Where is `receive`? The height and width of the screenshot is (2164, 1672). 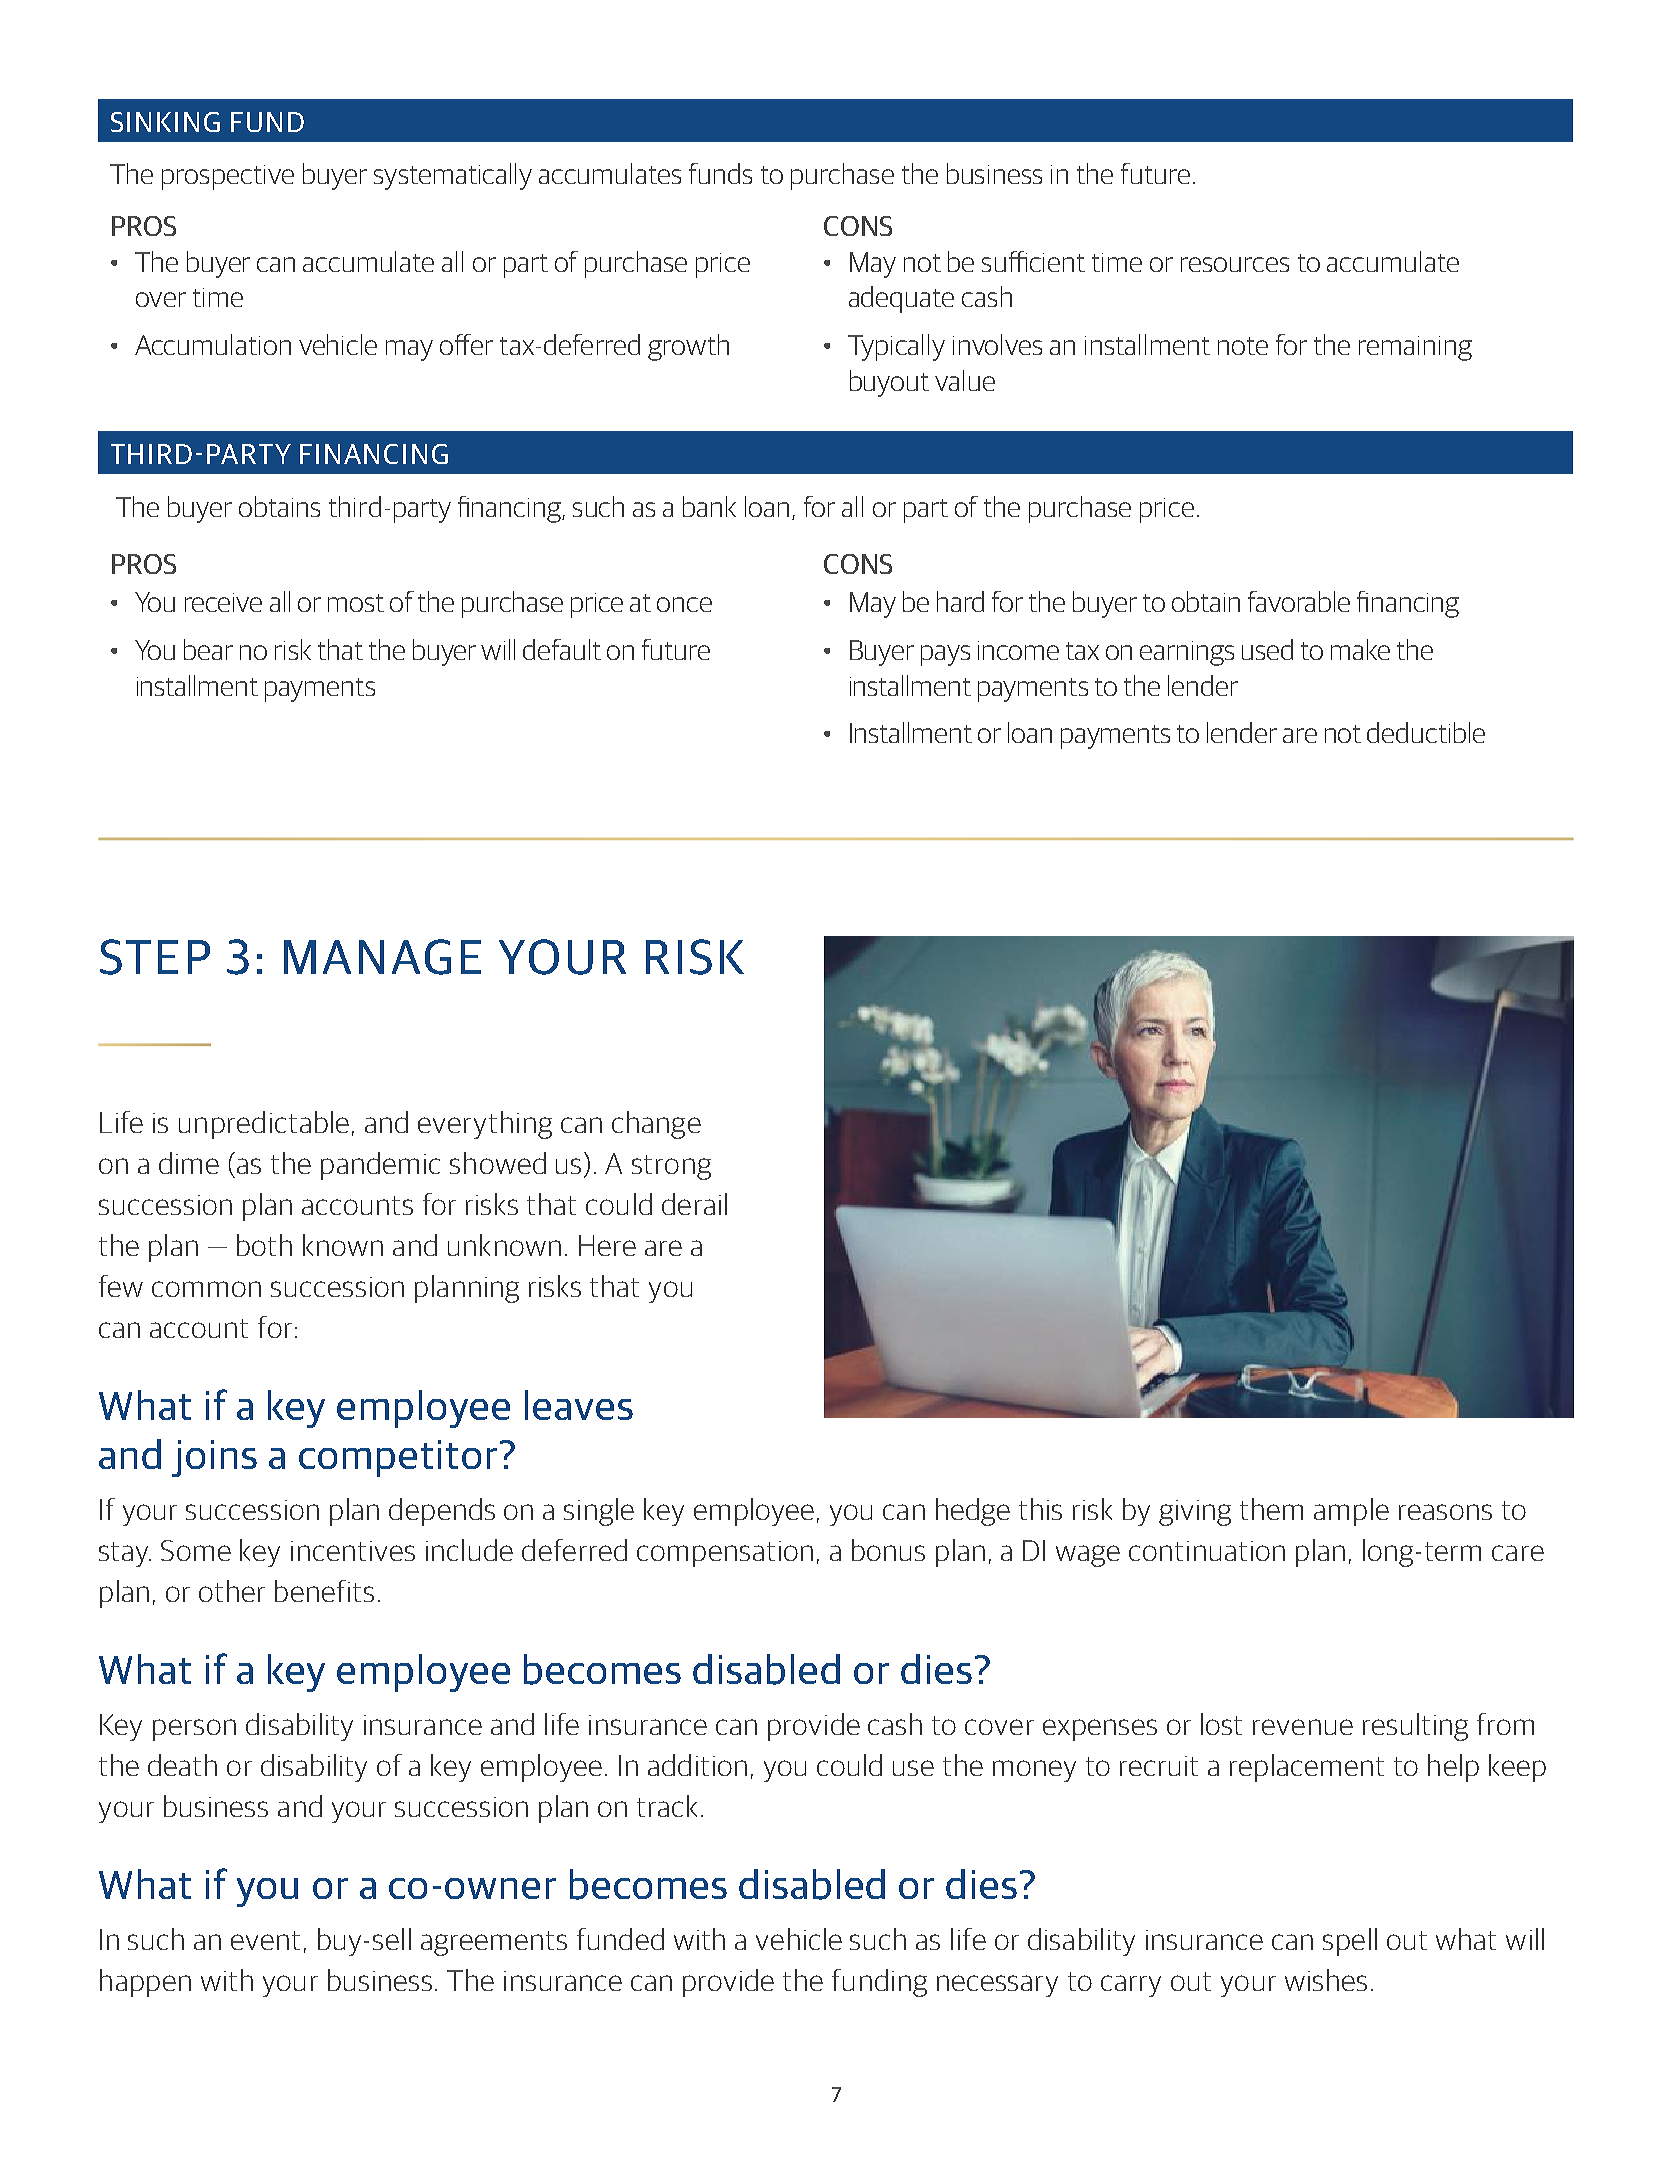
receive is located at coordinates (223, 602).
